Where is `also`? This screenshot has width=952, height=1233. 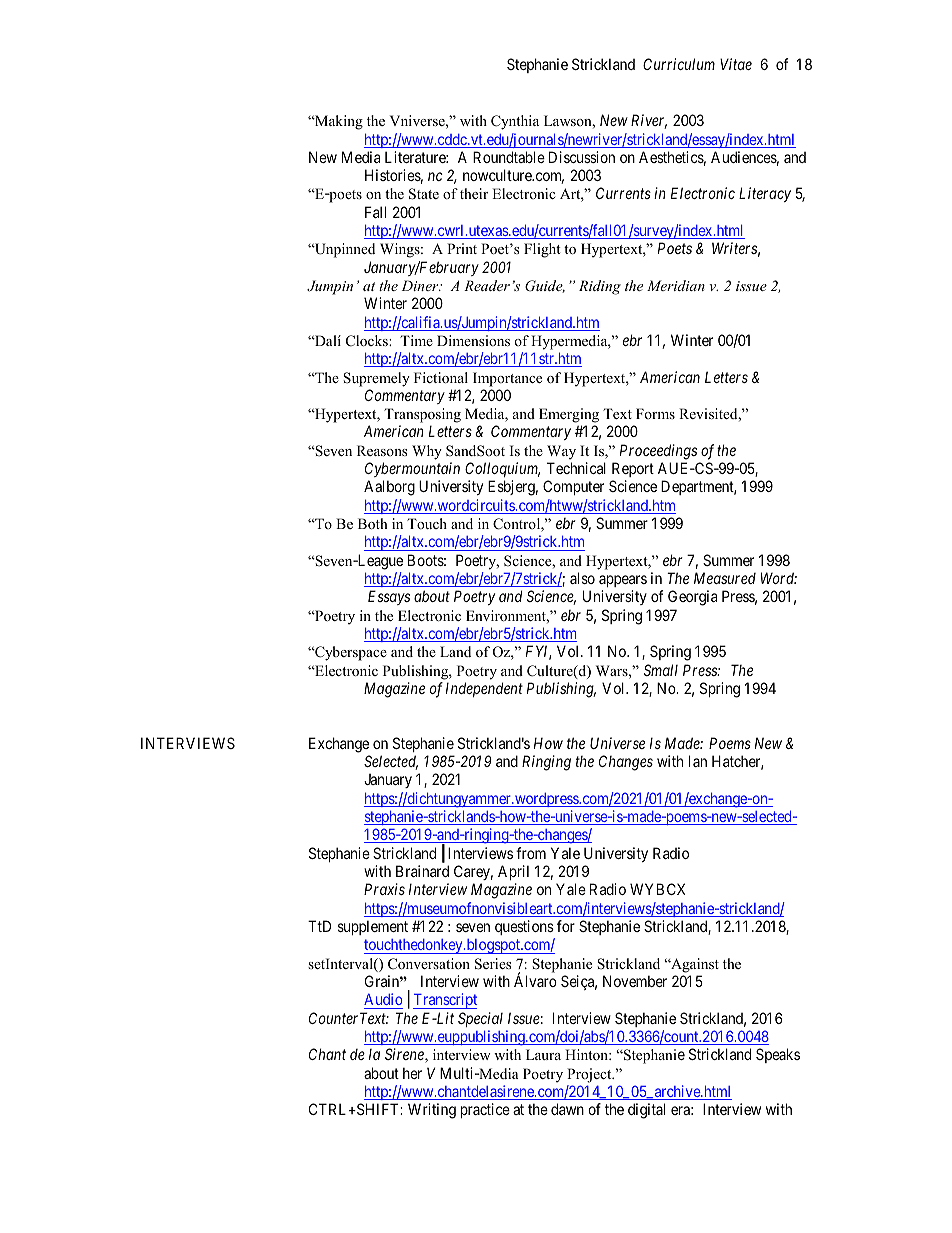 also is located at coordinates (582, 578).
